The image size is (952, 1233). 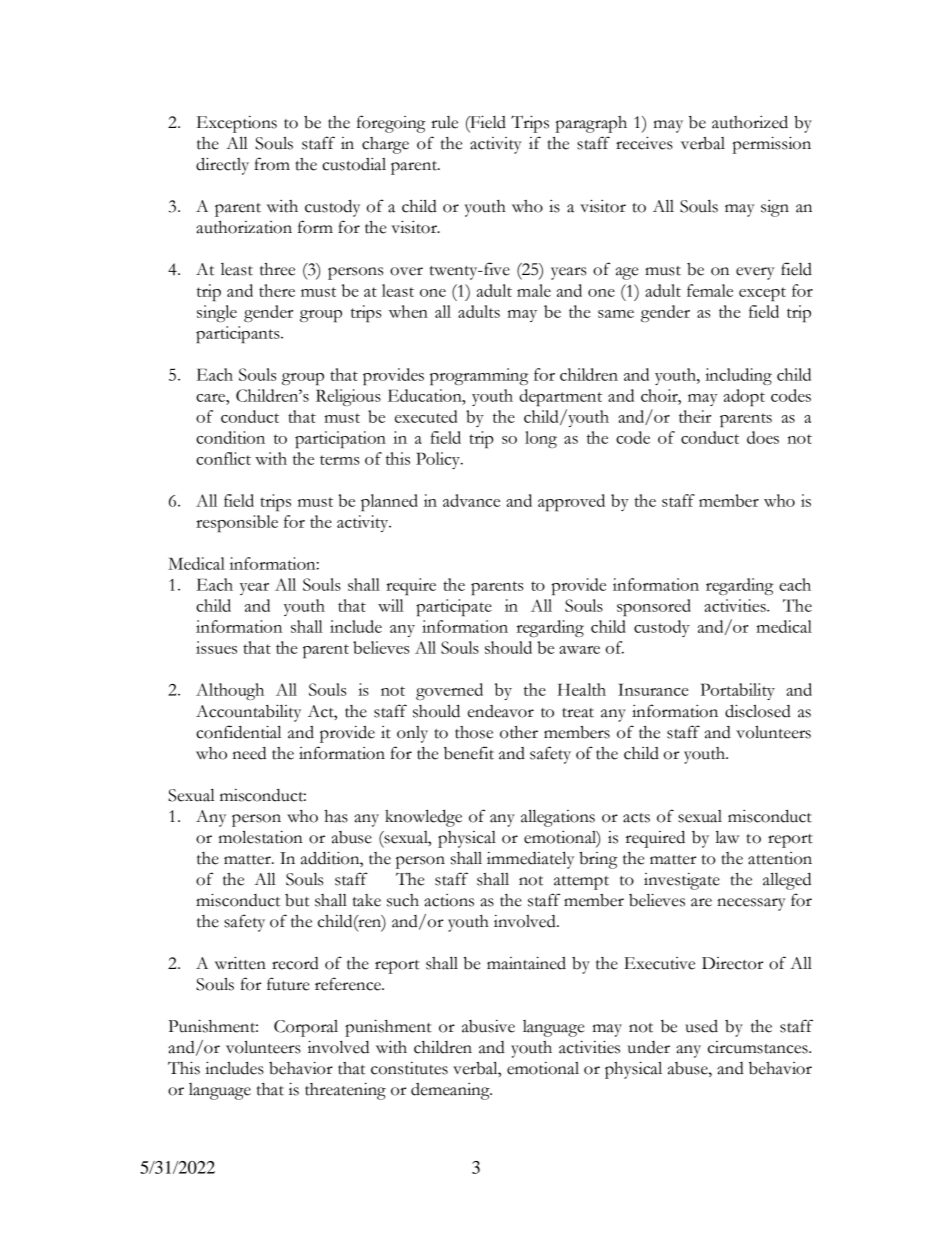 What do you see at coordinates (530, 860) in the screenshot?
I see `immediately` at bounding box center [530, 860].
